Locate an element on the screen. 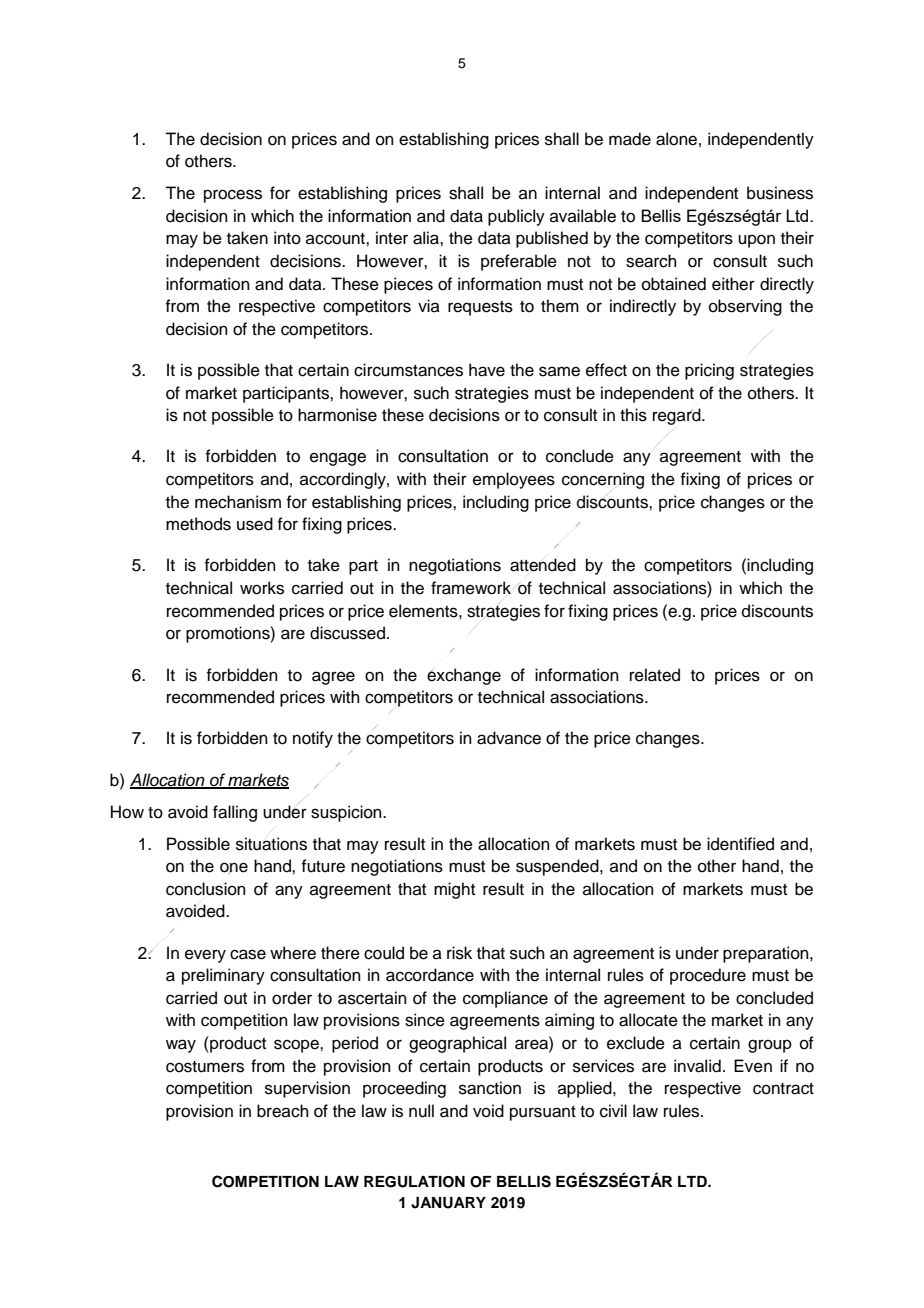 This screenshot has width=924, height=1308. breach is located at coordinates (283, 1111).
